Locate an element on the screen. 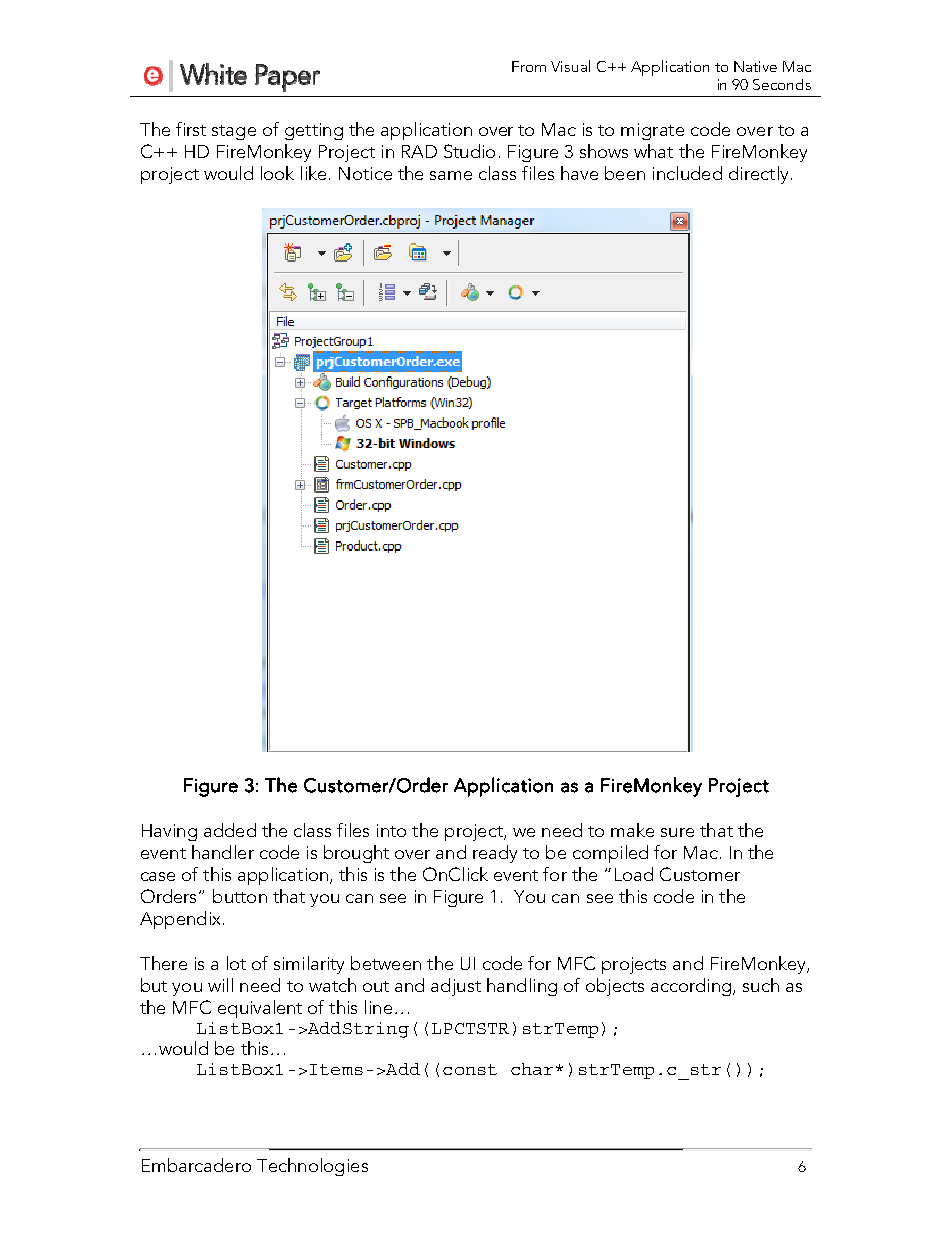  look is located at coordinates (277, 173).
